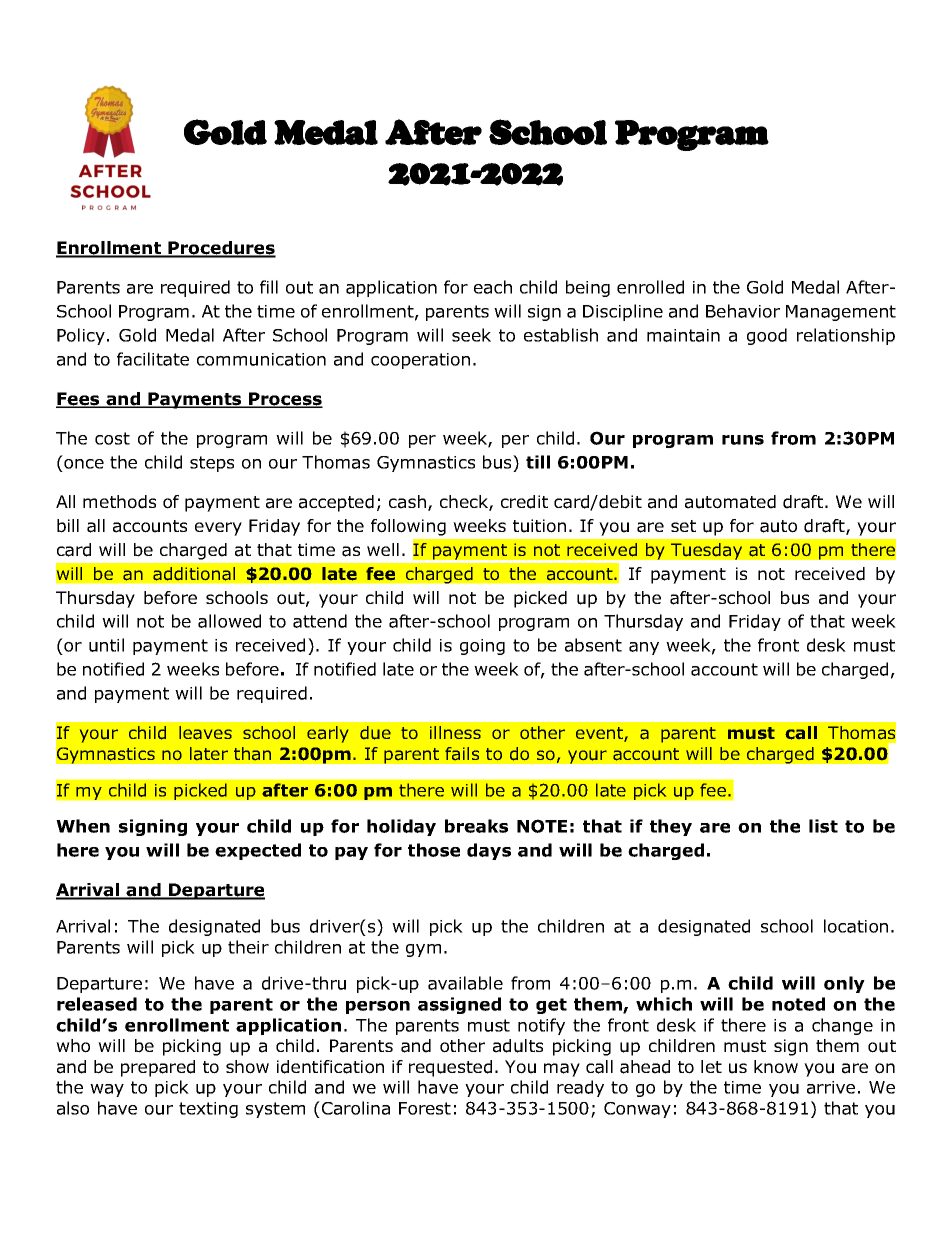 The height and width of the screenshot is (1233, 952). I want to click on Tuesday, so click(706, 551).
